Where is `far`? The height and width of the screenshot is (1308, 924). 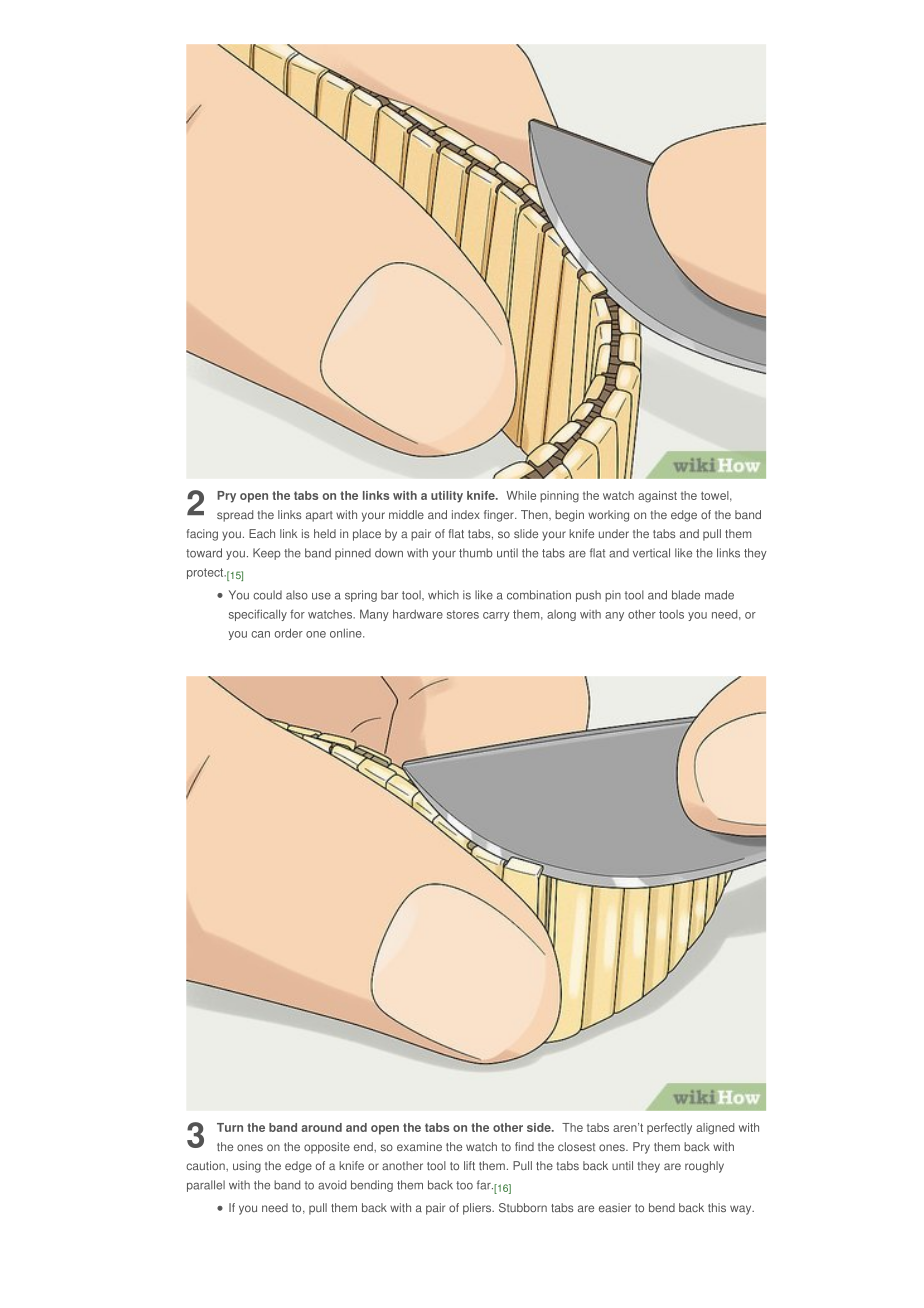
far is located at coordinates (485, 1185).
